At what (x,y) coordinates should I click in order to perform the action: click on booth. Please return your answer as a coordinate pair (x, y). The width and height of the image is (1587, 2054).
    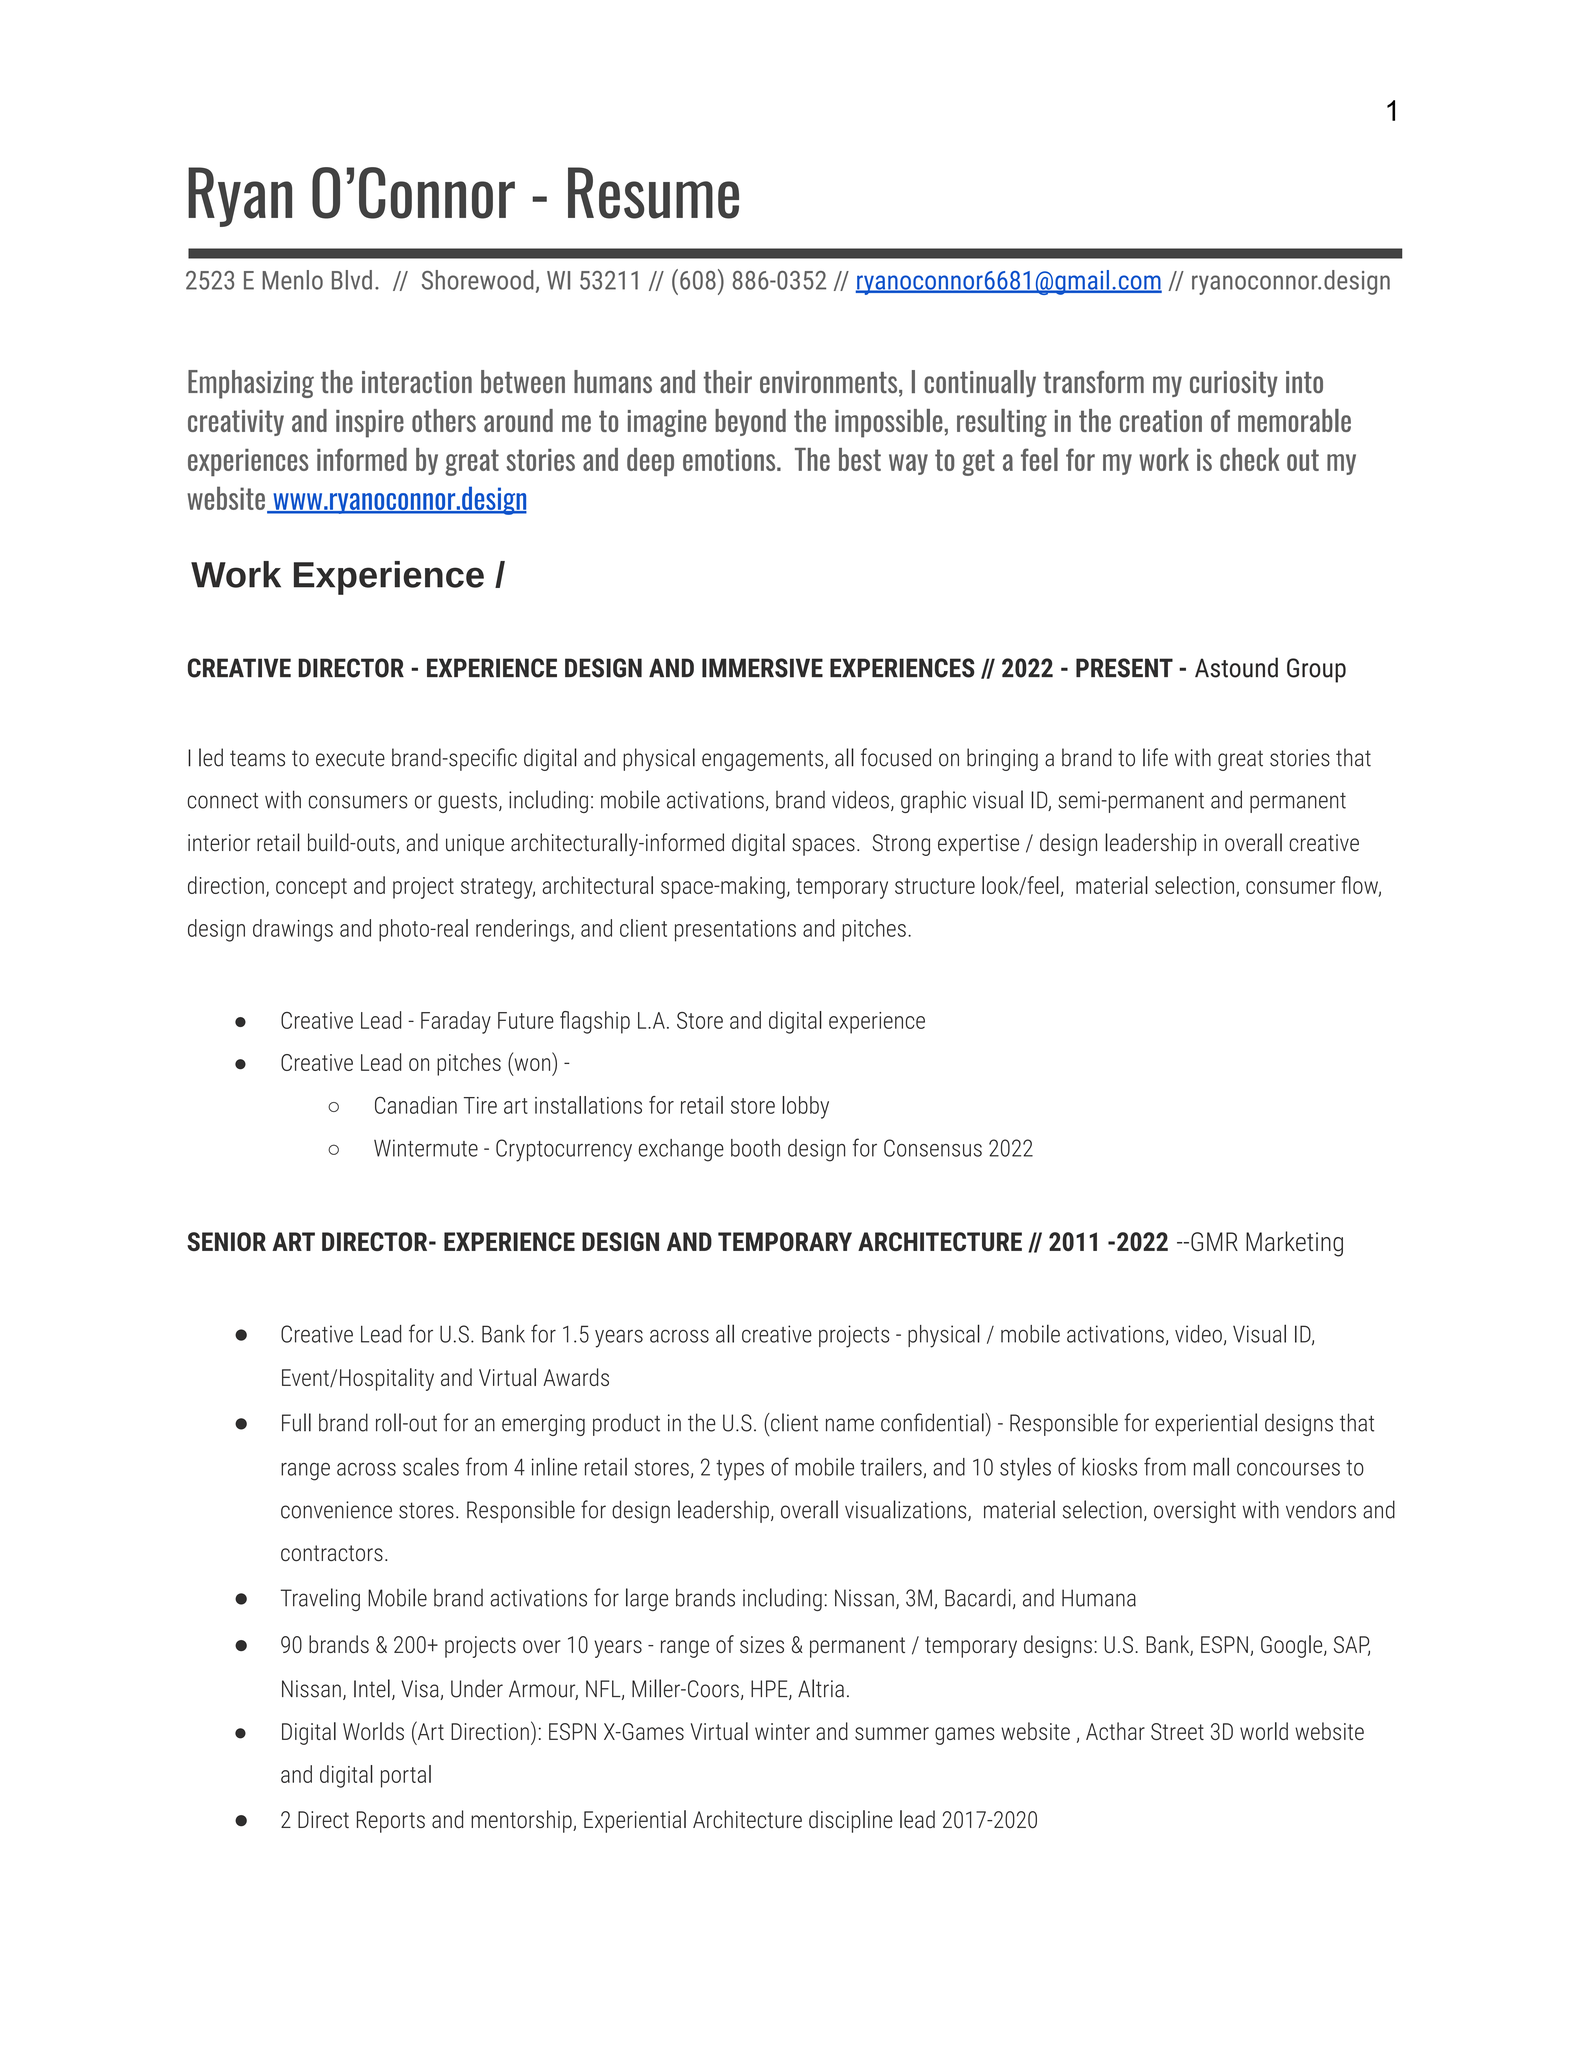
    Looking at the image, I should click on (755, 1148).
